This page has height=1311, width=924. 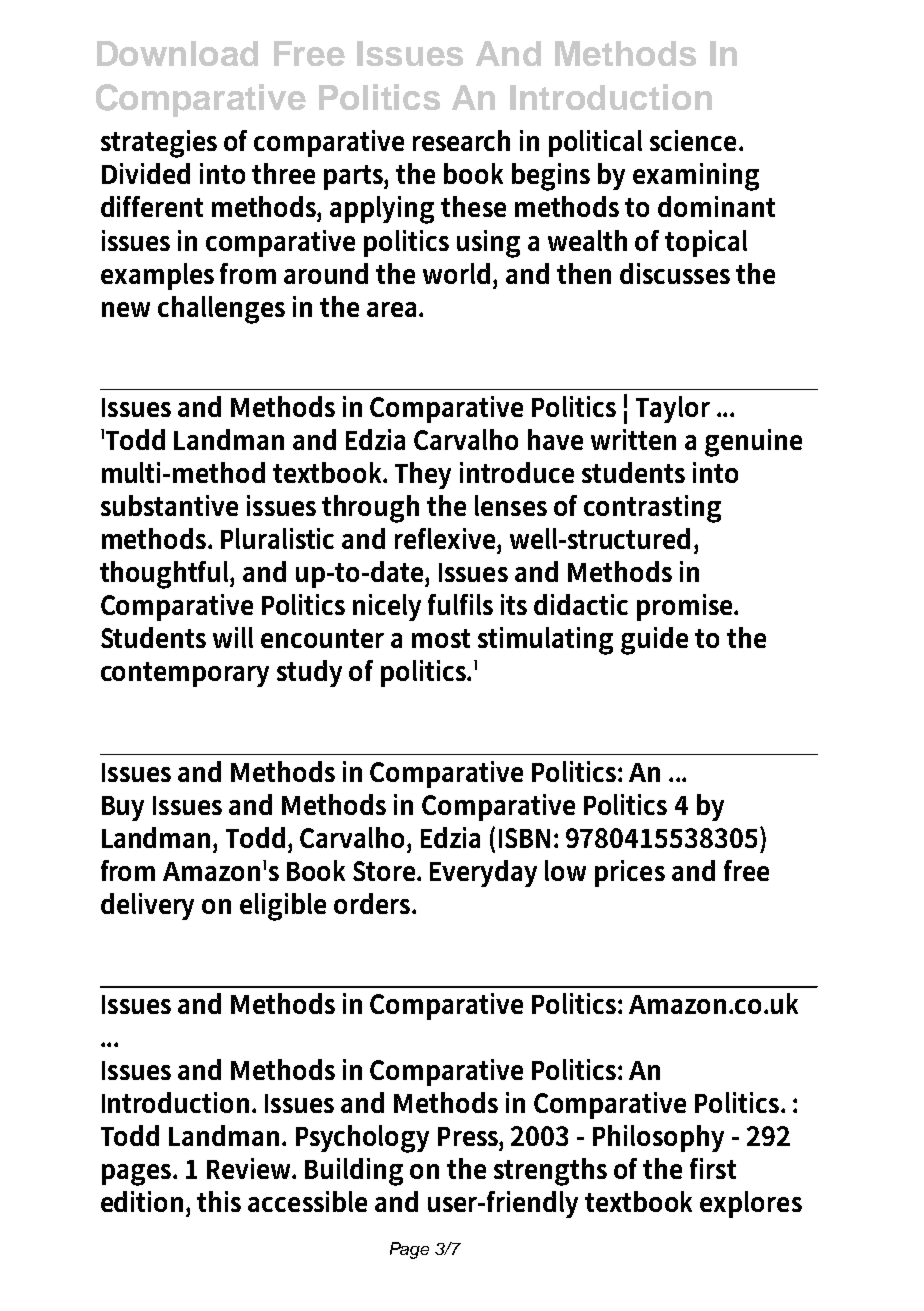 I want to click on orders, so click(x=374, y=903).
